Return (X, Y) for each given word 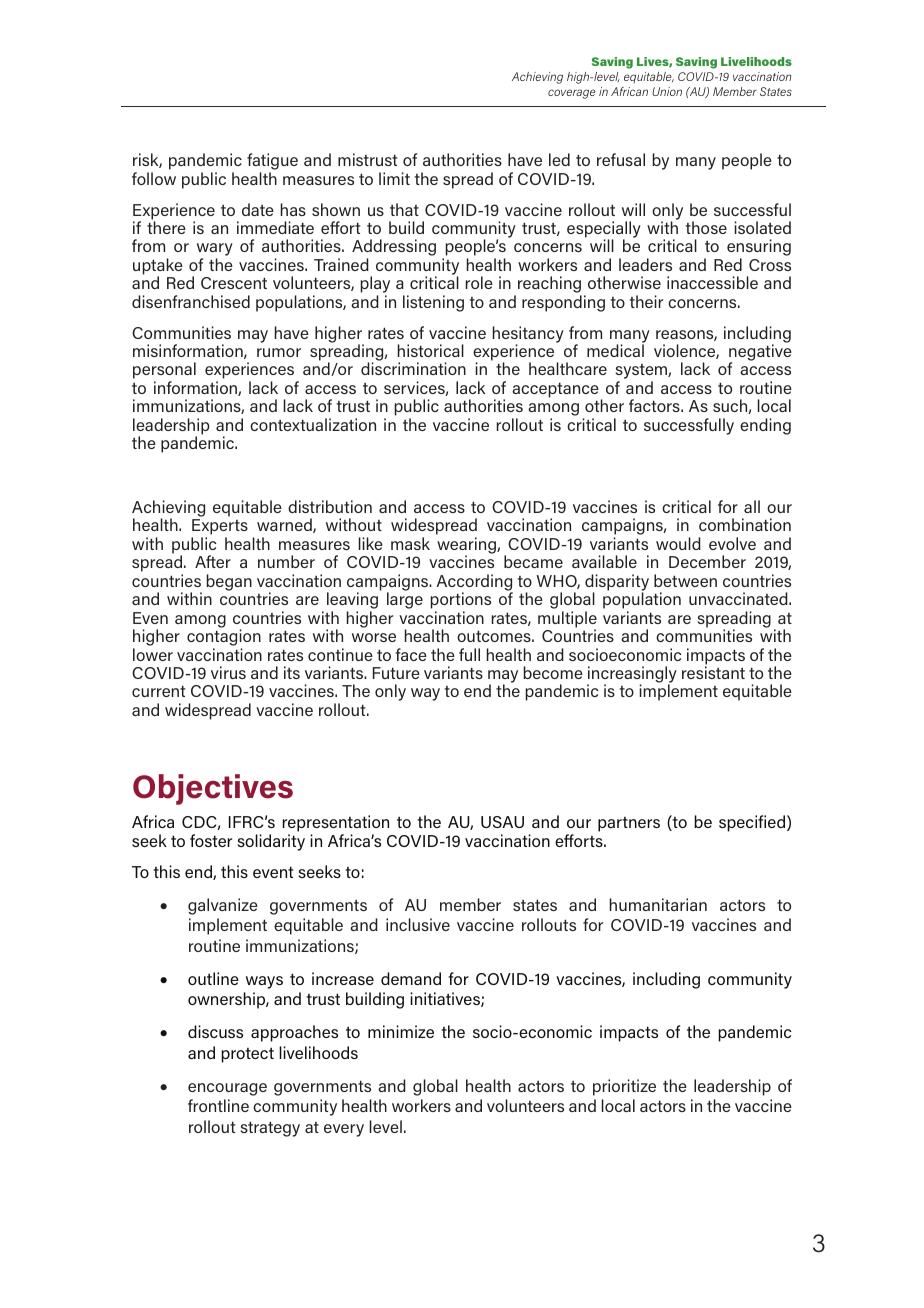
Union (667, 91)
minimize (401, 1031)
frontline (218, 1105)
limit (394, 178)
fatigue (272, 163)
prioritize (624, 1087)
